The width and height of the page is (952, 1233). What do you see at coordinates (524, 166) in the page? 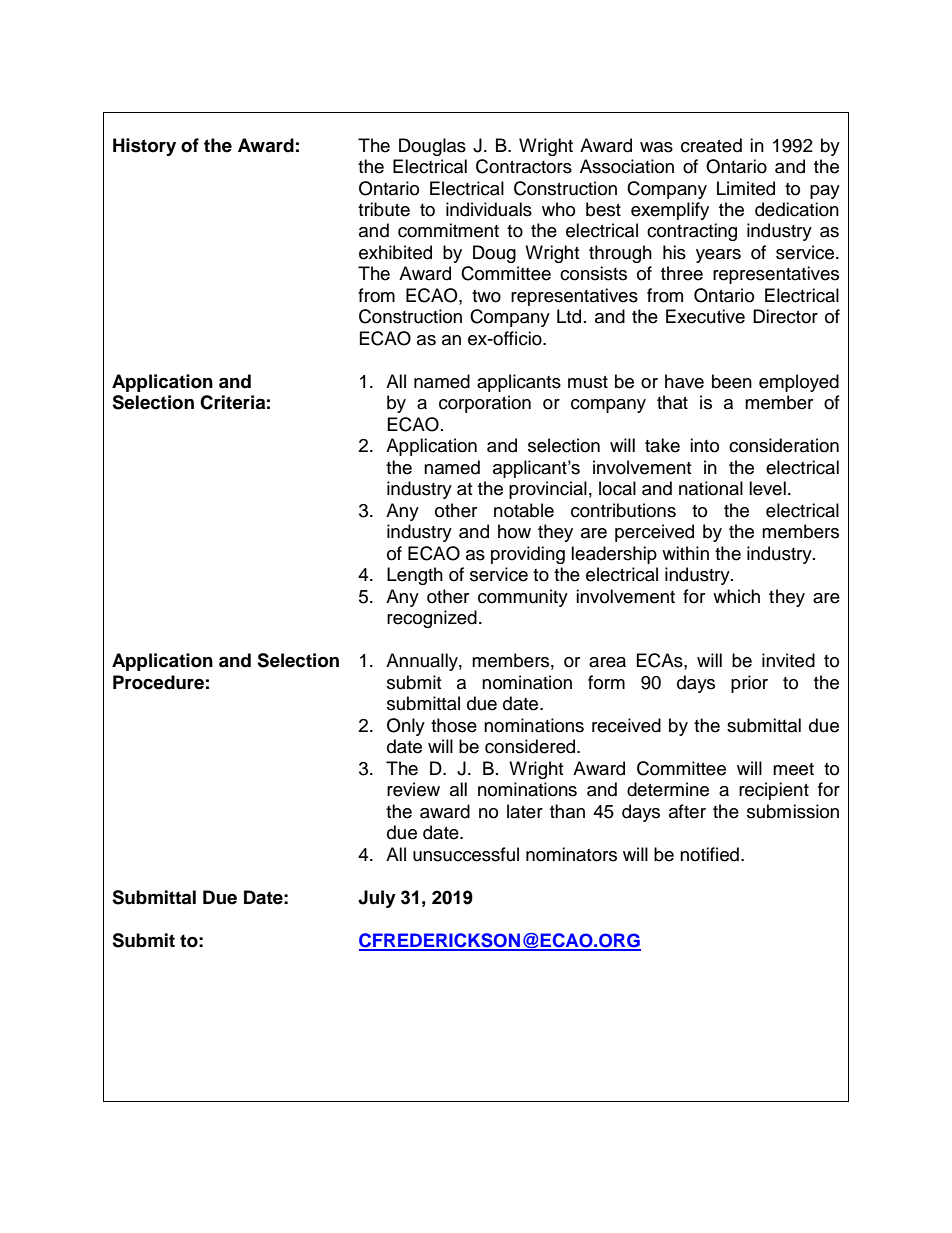
I see `Contractors` at bounding box center [524, 166].
